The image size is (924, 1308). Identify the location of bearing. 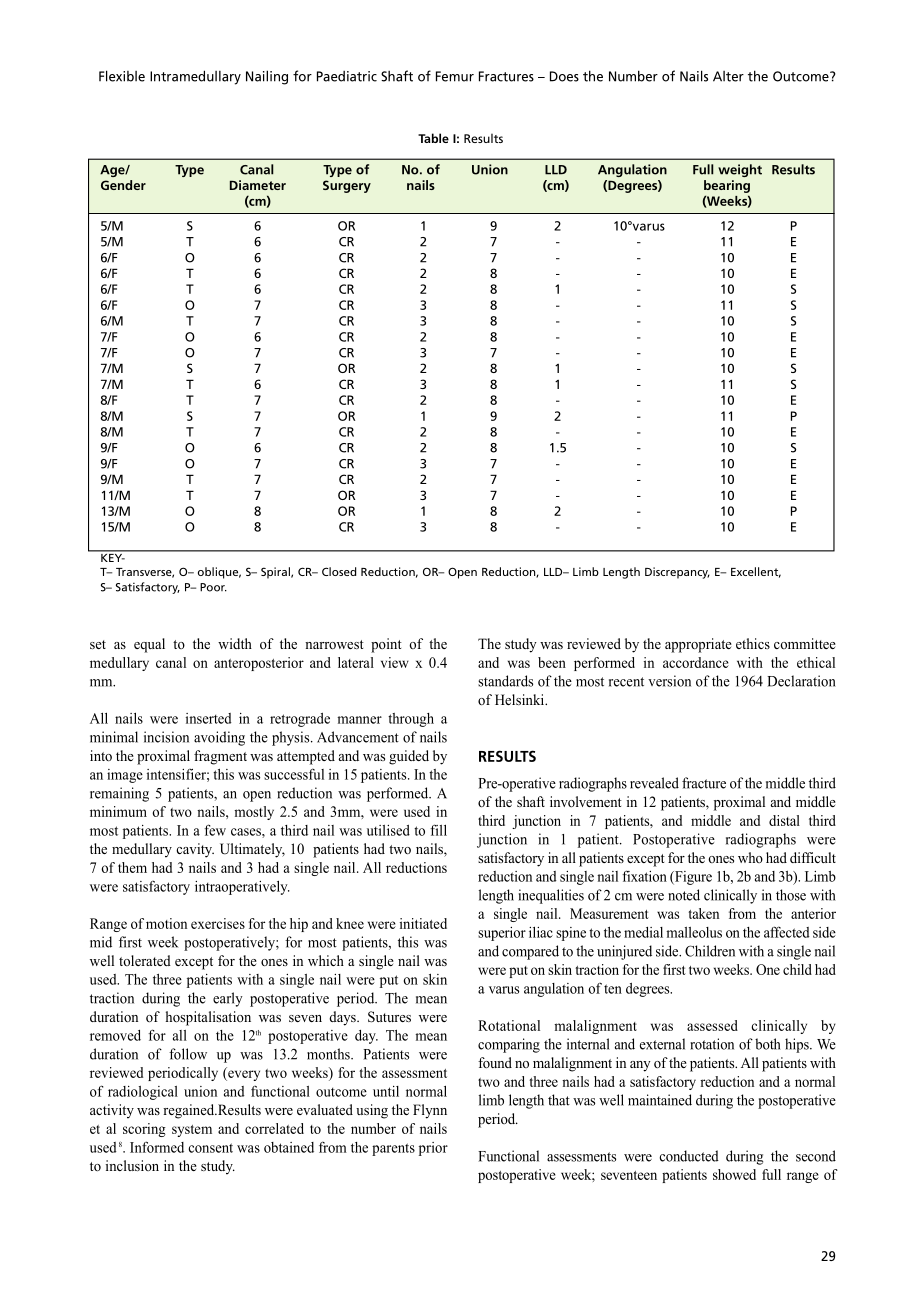
(727, 186).
